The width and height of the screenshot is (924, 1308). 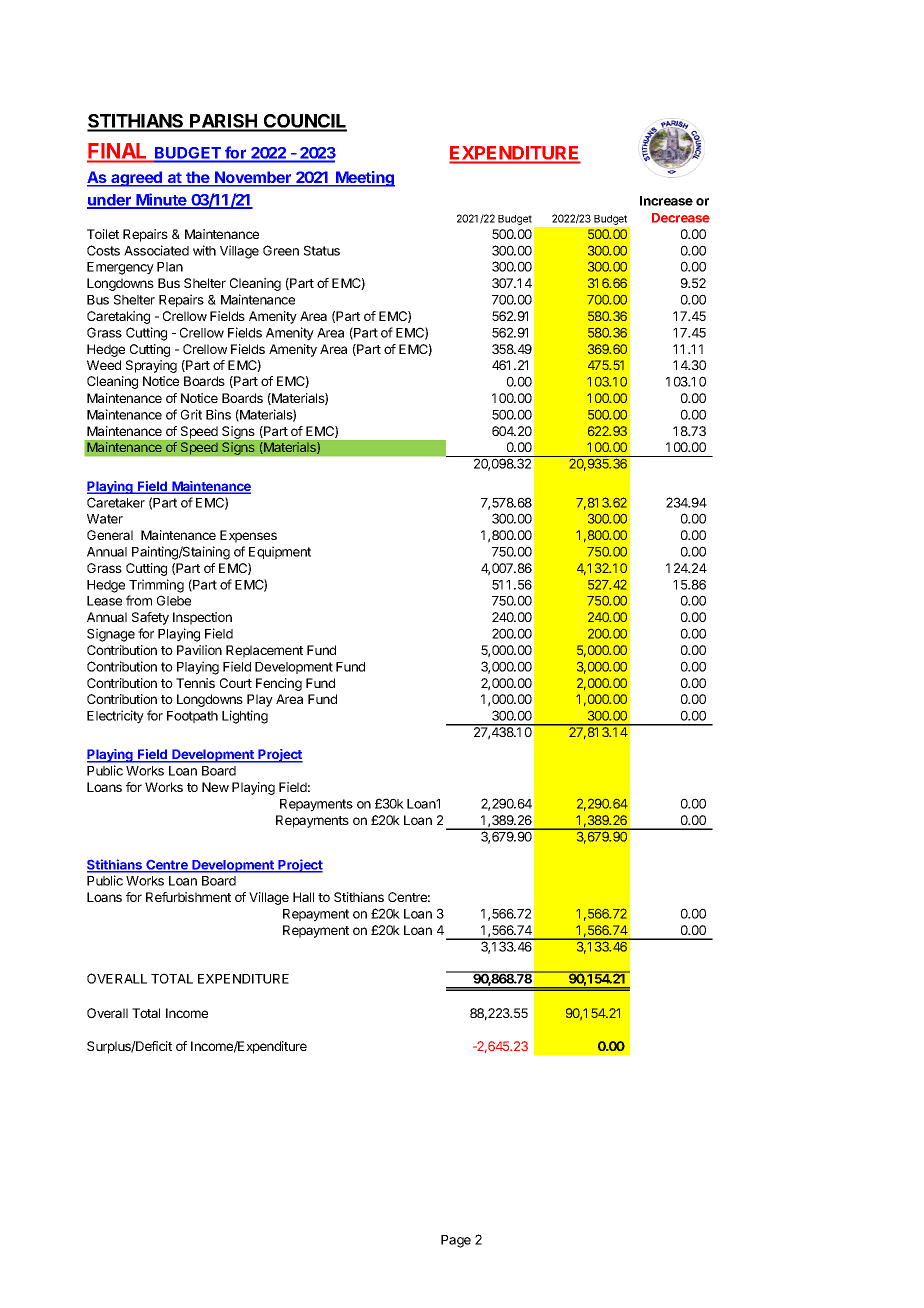 I want to click on Footpath, so click(x=192, y=717).
